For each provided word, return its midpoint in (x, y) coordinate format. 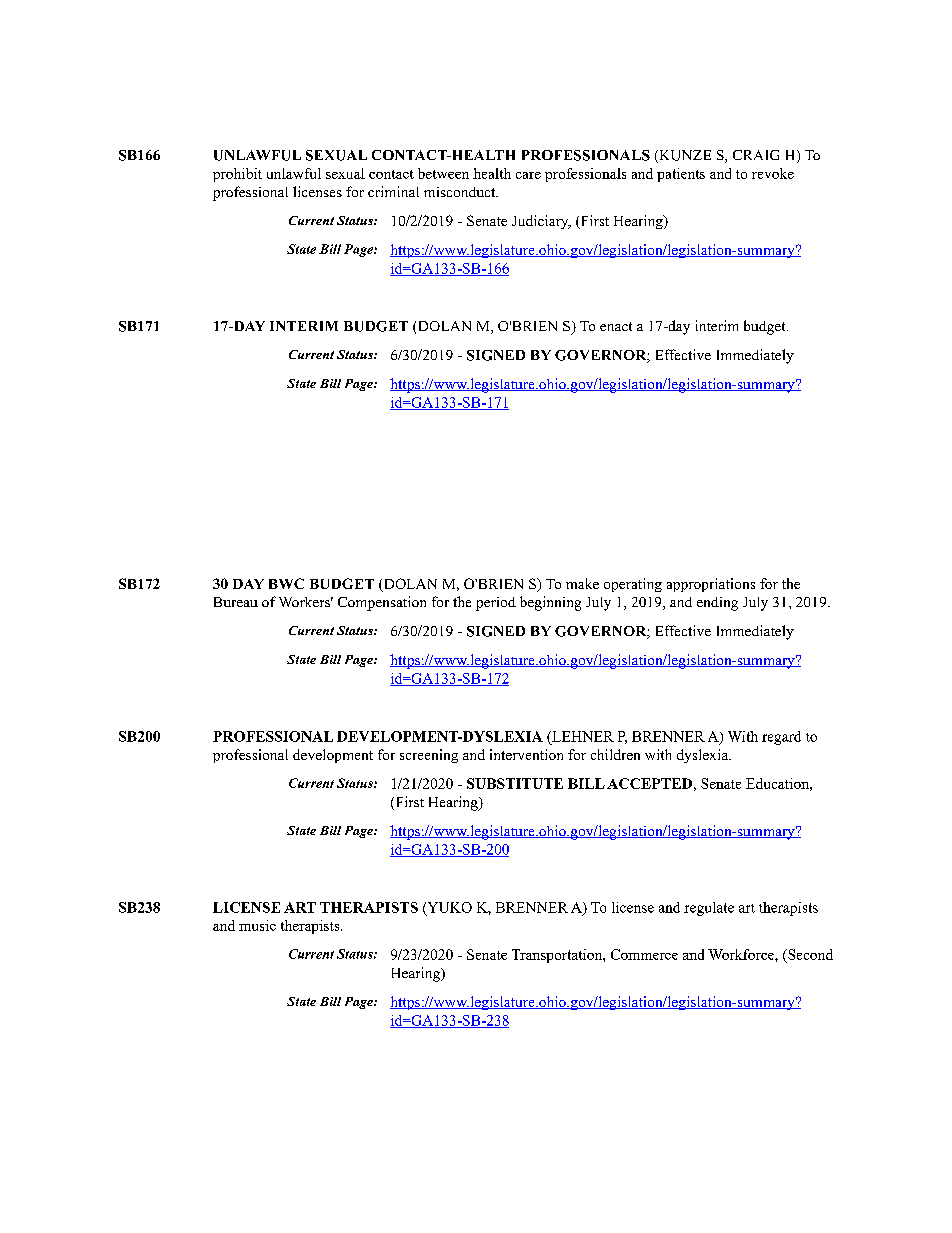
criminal (393, 191)
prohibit (237, 175)
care (528, 175)
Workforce (742, 954)
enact (616, 326)
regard (781, 738)
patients (681, 175)
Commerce (644, 954)
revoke (773, 173)
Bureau (236, 602)
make (582, 583)
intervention (526, 754)
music (257, 925)
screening (429, 756)
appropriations (711, 585)
